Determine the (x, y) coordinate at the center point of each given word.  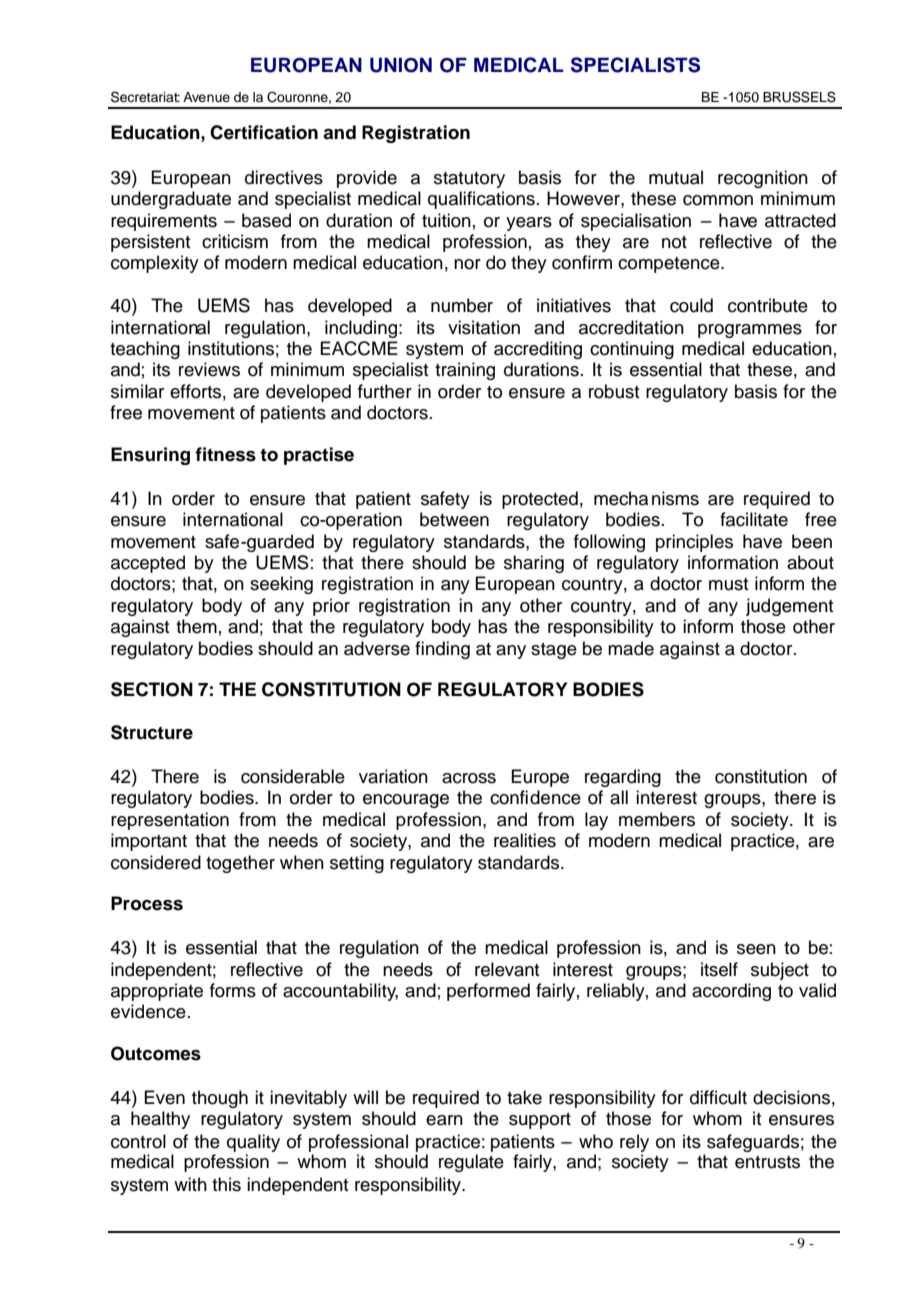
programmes (750, 331)
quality (253, 1143)
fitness (225, 454)
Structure (152, 732)
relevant (507, 969)
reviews (209, 369)
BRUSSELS (799, 97)
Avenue (206, 97)
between (454, 519)
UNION (401, 65)
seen (756, 949)
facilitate (754, 519)
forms (233, 990)
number (462, 305)
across (469, 778)
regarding (623, 778)
